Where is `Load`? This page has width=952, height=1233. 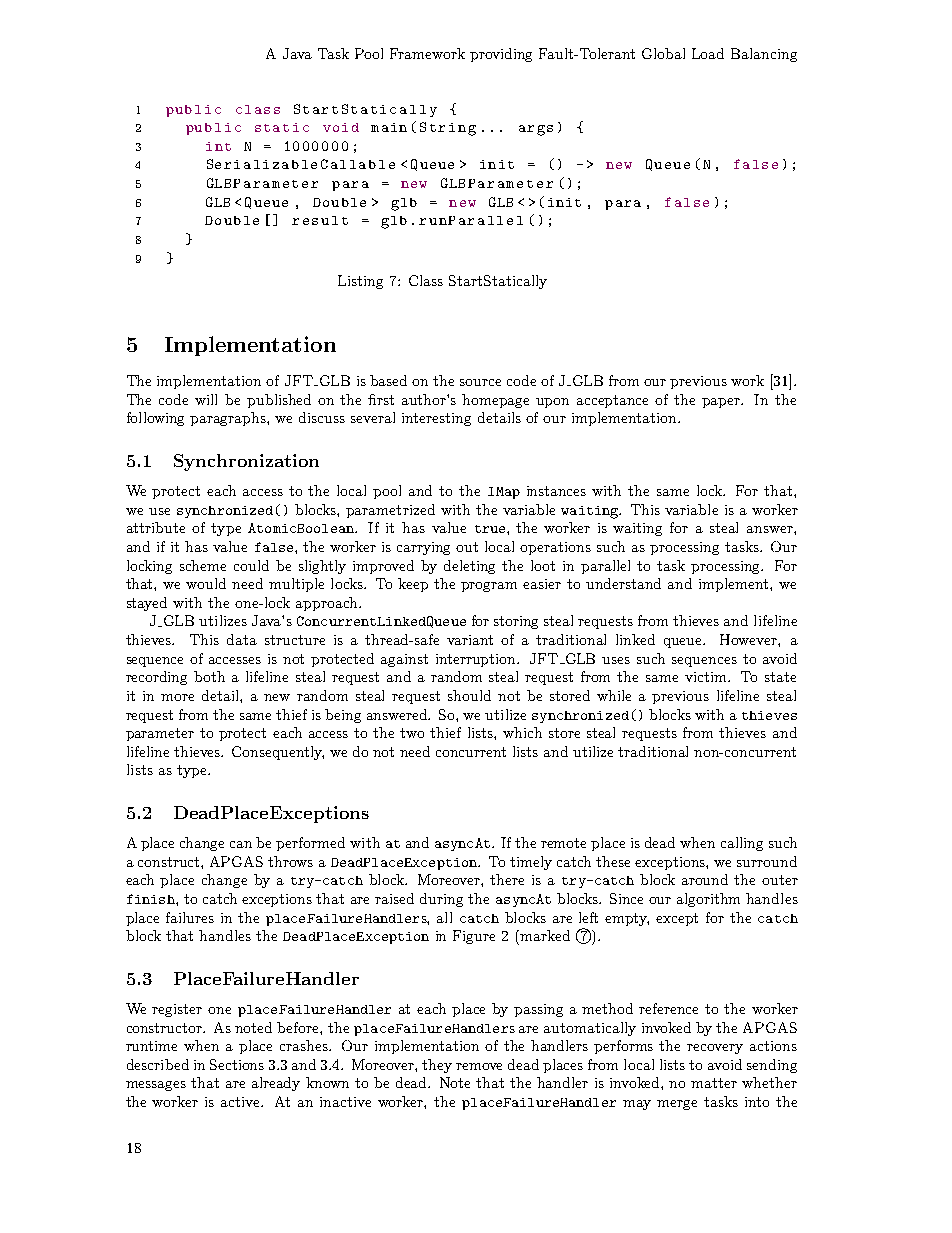
Load is located at coordinates (708, 53).
